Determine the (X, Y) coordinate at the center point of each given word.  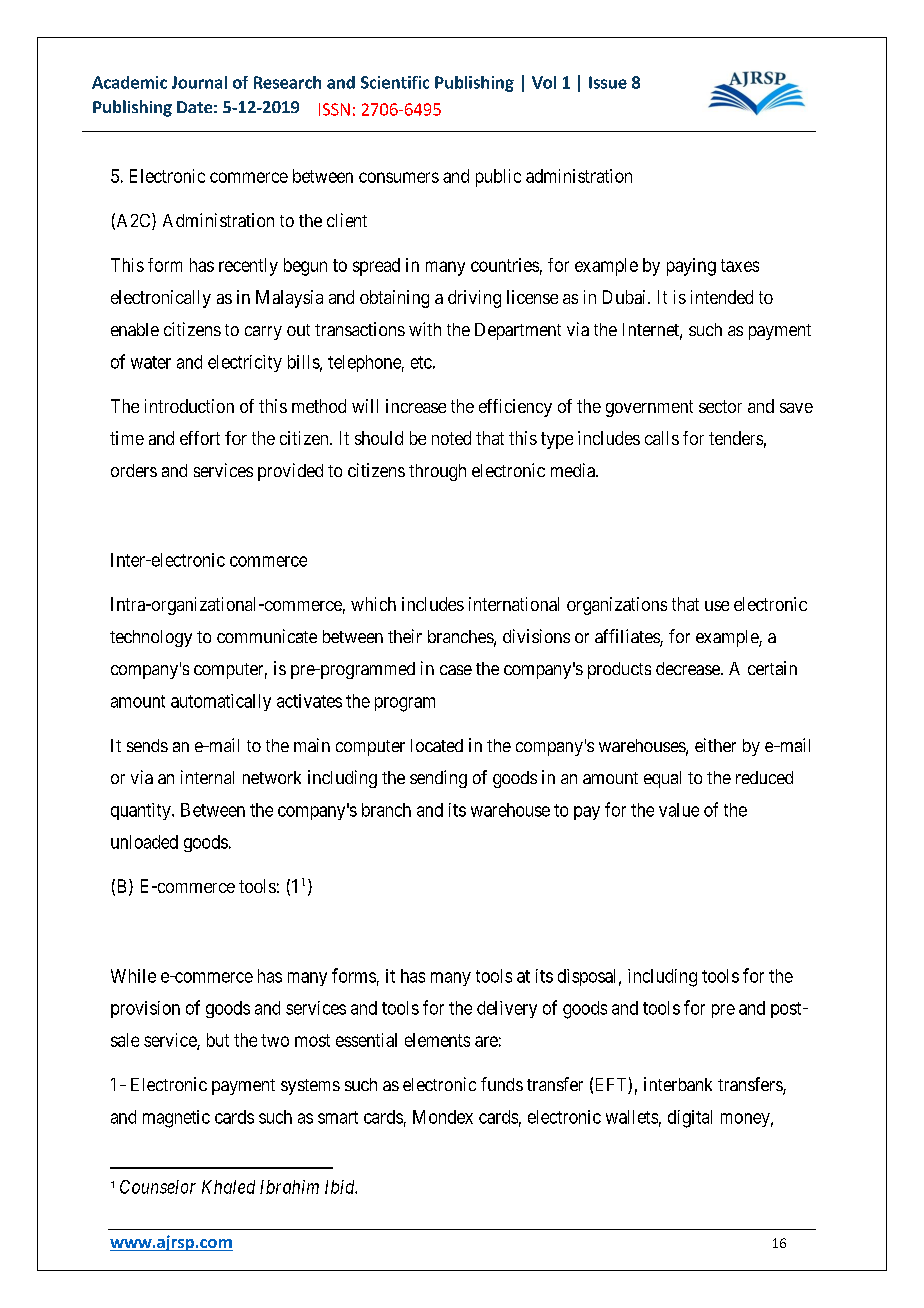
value (679, 810)
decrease (689, 668)
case (456, 670)
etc (421, 362)
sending (438, 779)
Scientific (395, 82)
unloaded (144, 842)
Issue (608, 82)
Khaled (228, 1187)
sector (720, 406)
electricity (245, 363)
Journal (199, 82)
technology (151, 638)
